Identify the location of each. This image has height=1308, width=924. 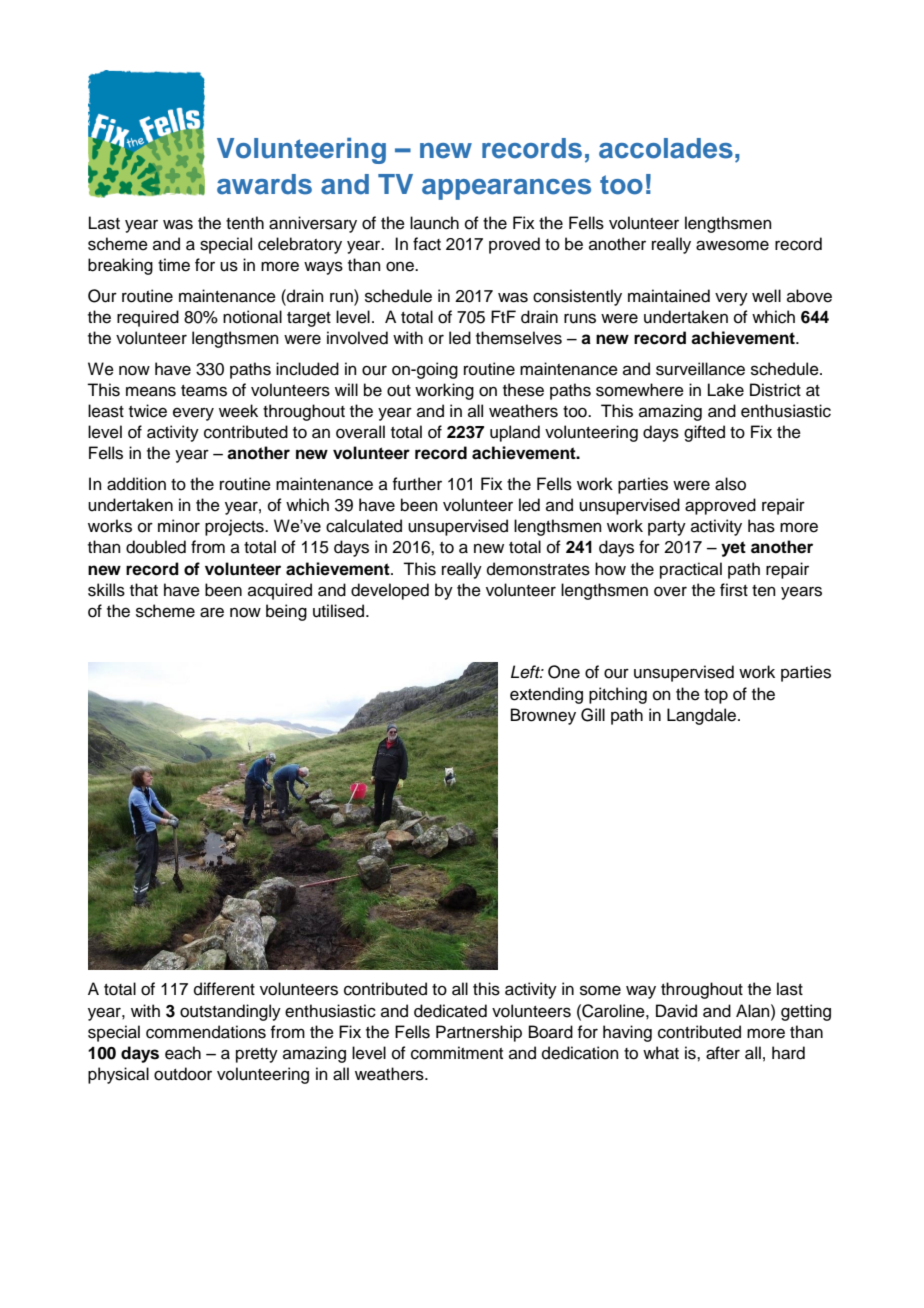
(183, 1053).
